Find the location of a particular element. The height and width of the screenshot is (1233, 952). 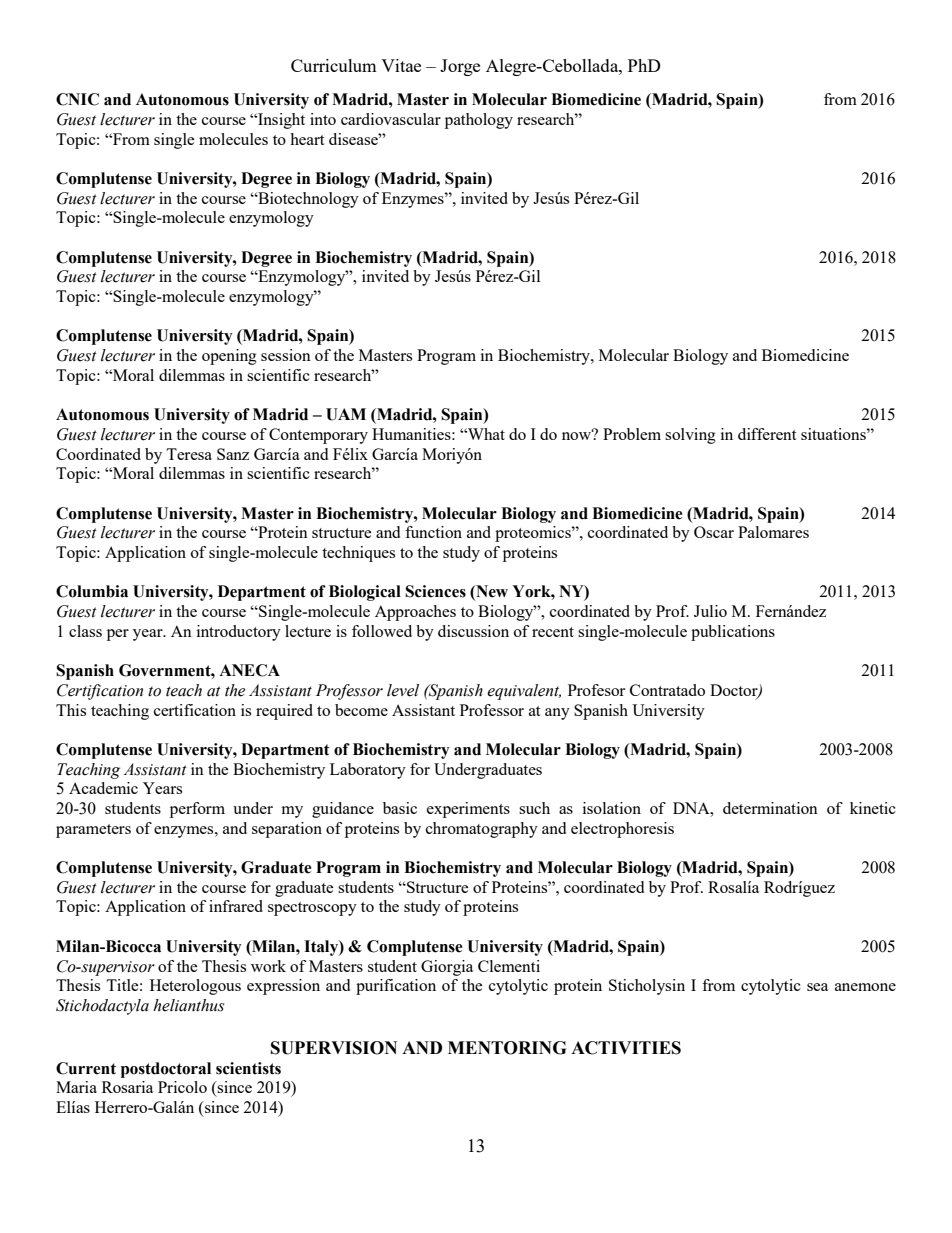

Jorge is located at coordinates (460, 67).
